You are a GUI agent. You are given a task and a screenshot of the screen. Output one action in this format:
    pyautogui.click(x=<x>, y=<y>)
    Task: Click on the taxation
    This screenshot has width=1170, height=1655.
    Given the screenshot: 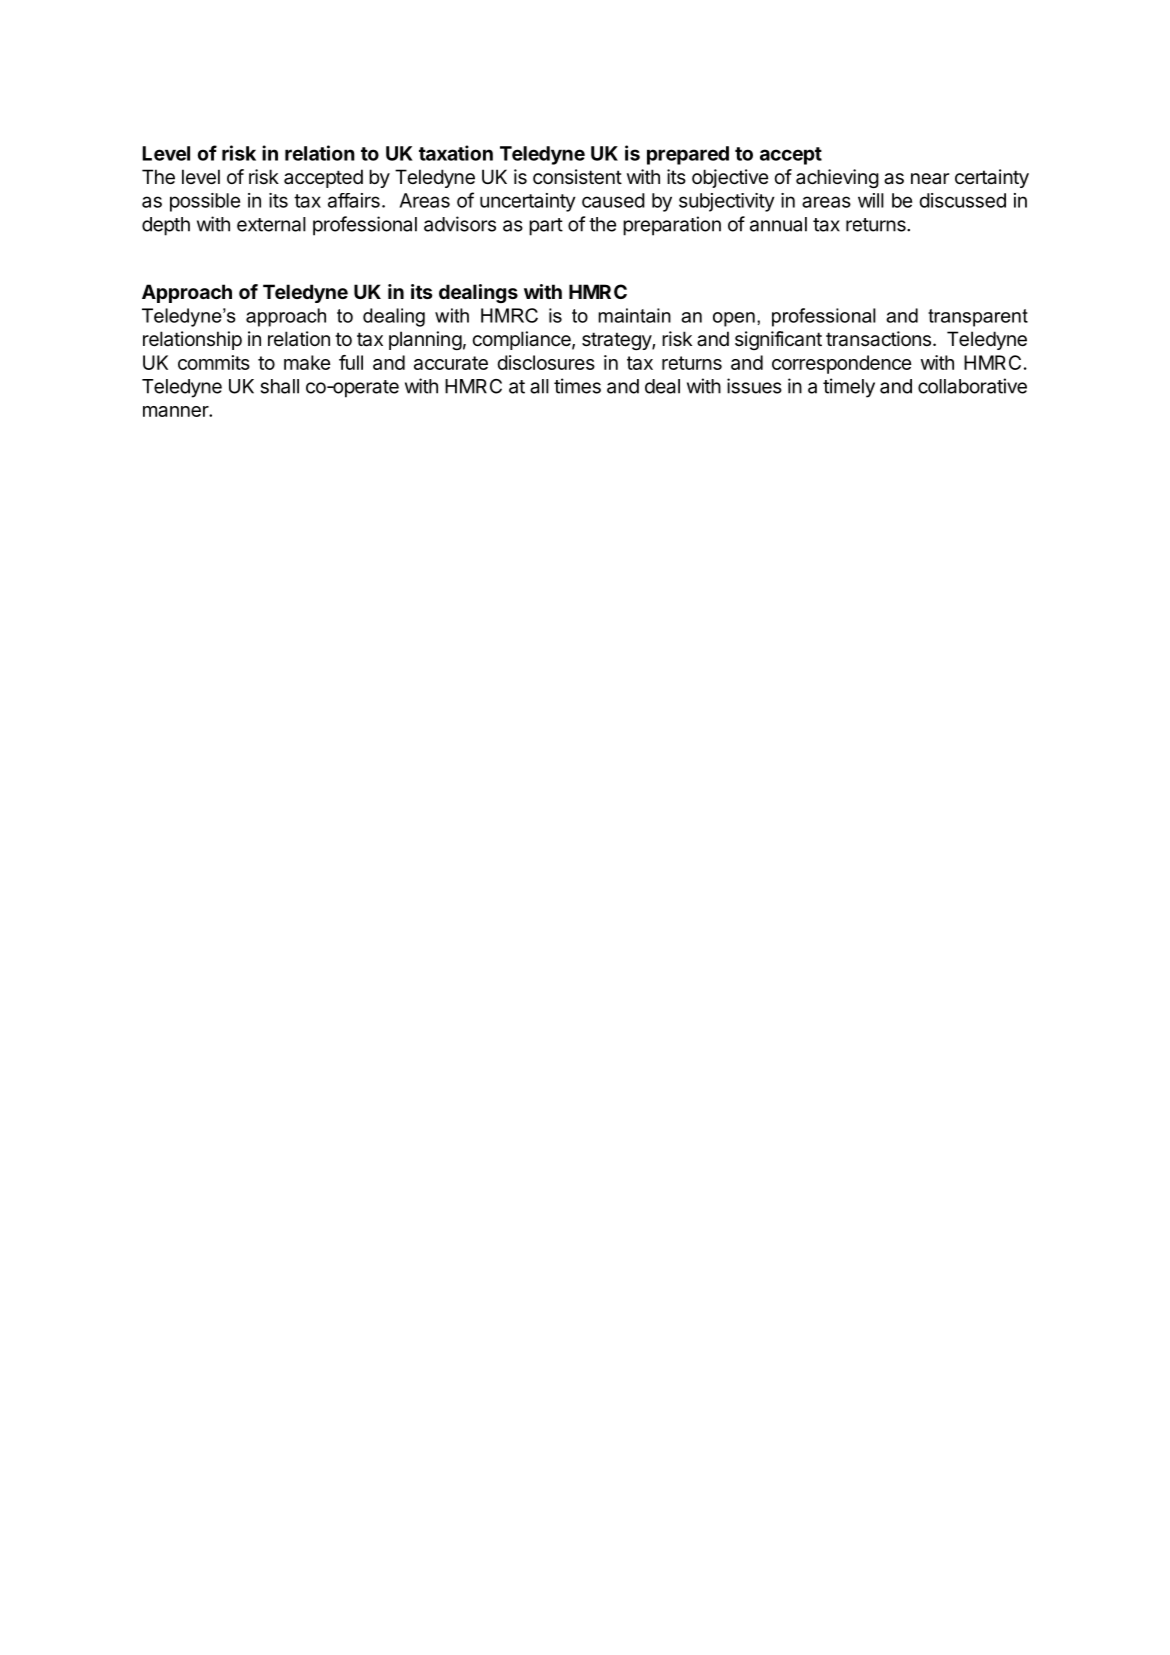 What is the action you would take?
    pyautogui.click(x=456, y=153)
